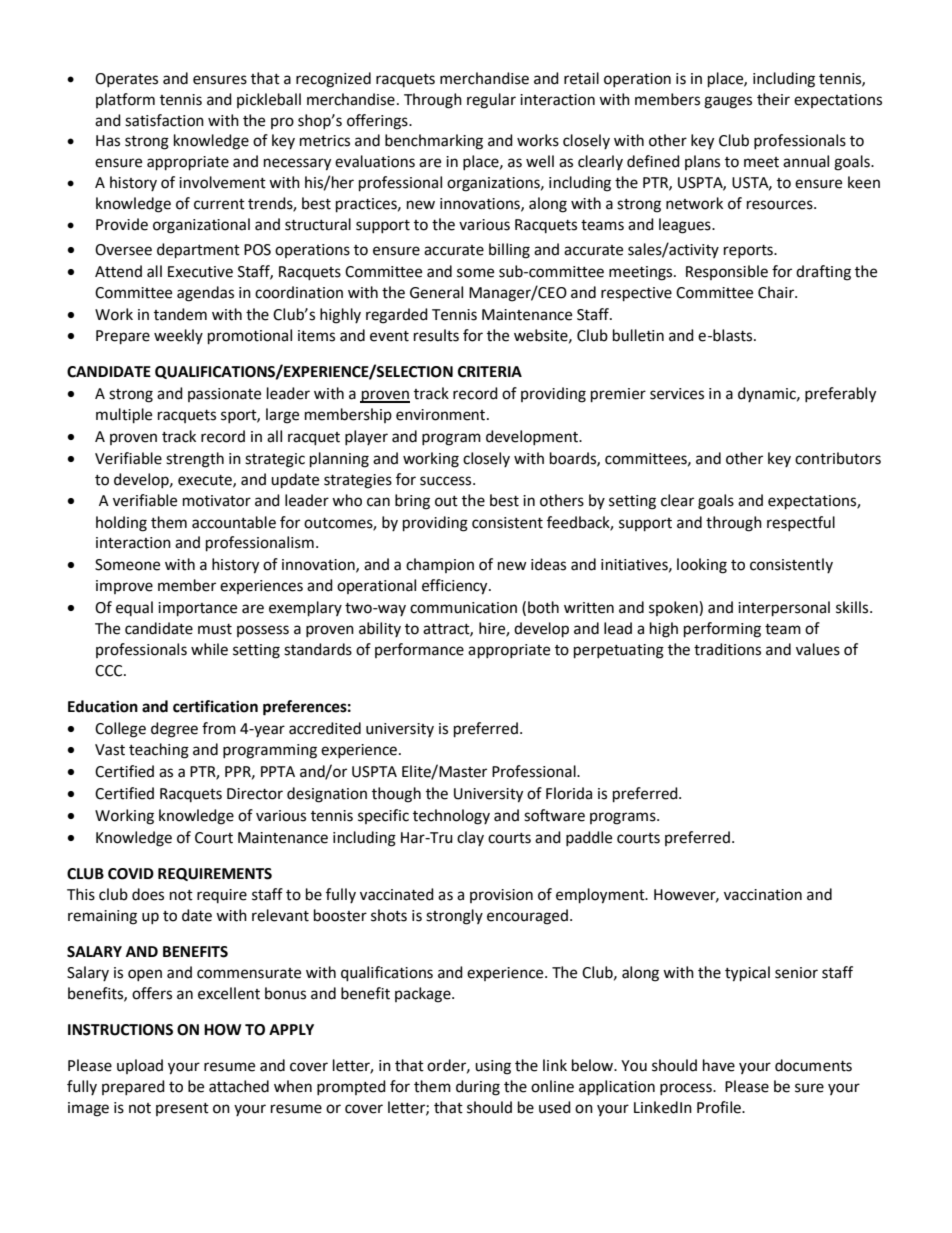 Image resolution: width=952 pixels, height=1233 pixels. Describe the element at coordinates (164, 120) in the image. I see `satisfaction` at that location.
